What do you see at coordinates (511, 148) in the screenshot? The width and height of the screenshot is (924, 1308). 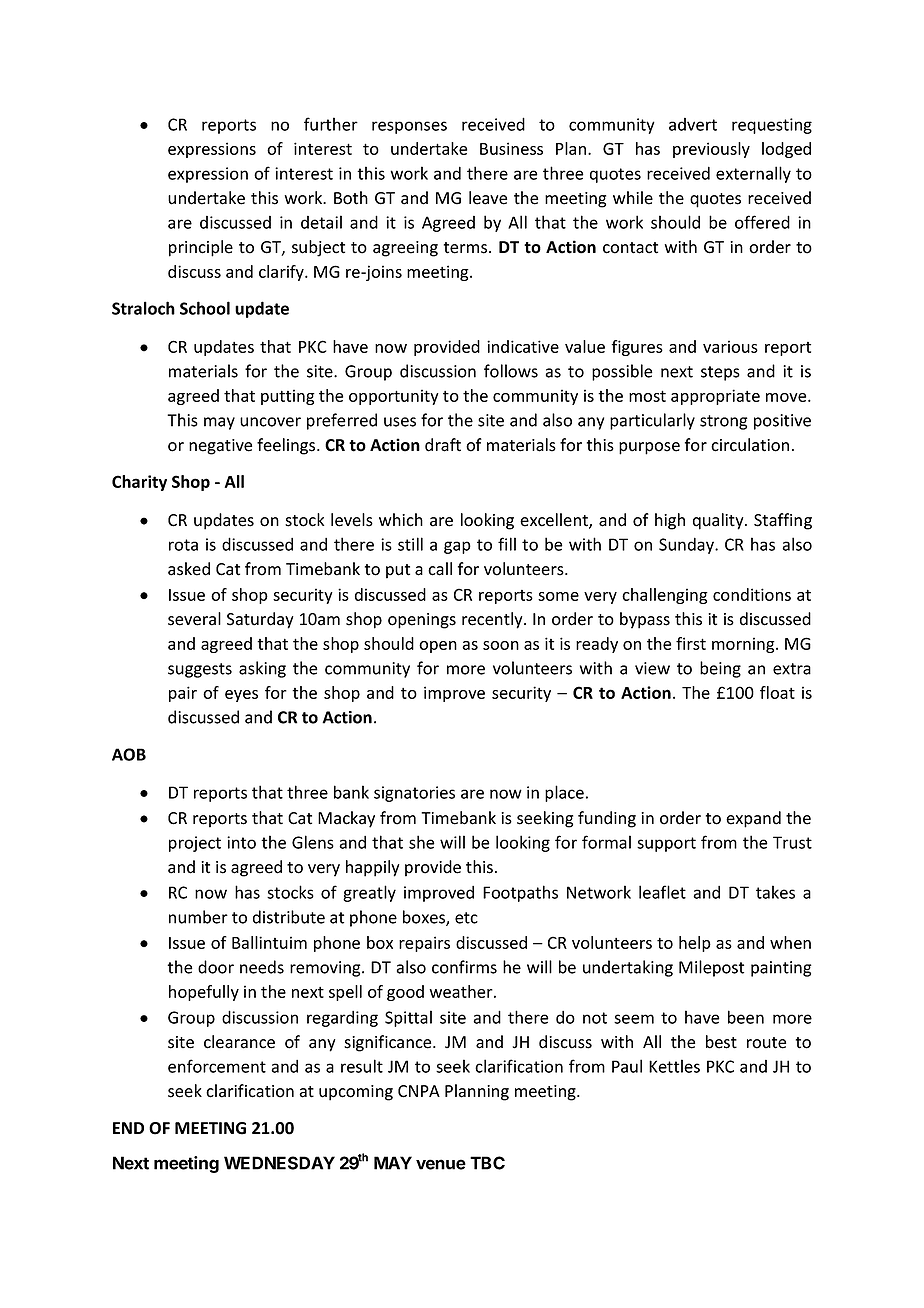 I see `Business` at bounding box center [511, 148].
